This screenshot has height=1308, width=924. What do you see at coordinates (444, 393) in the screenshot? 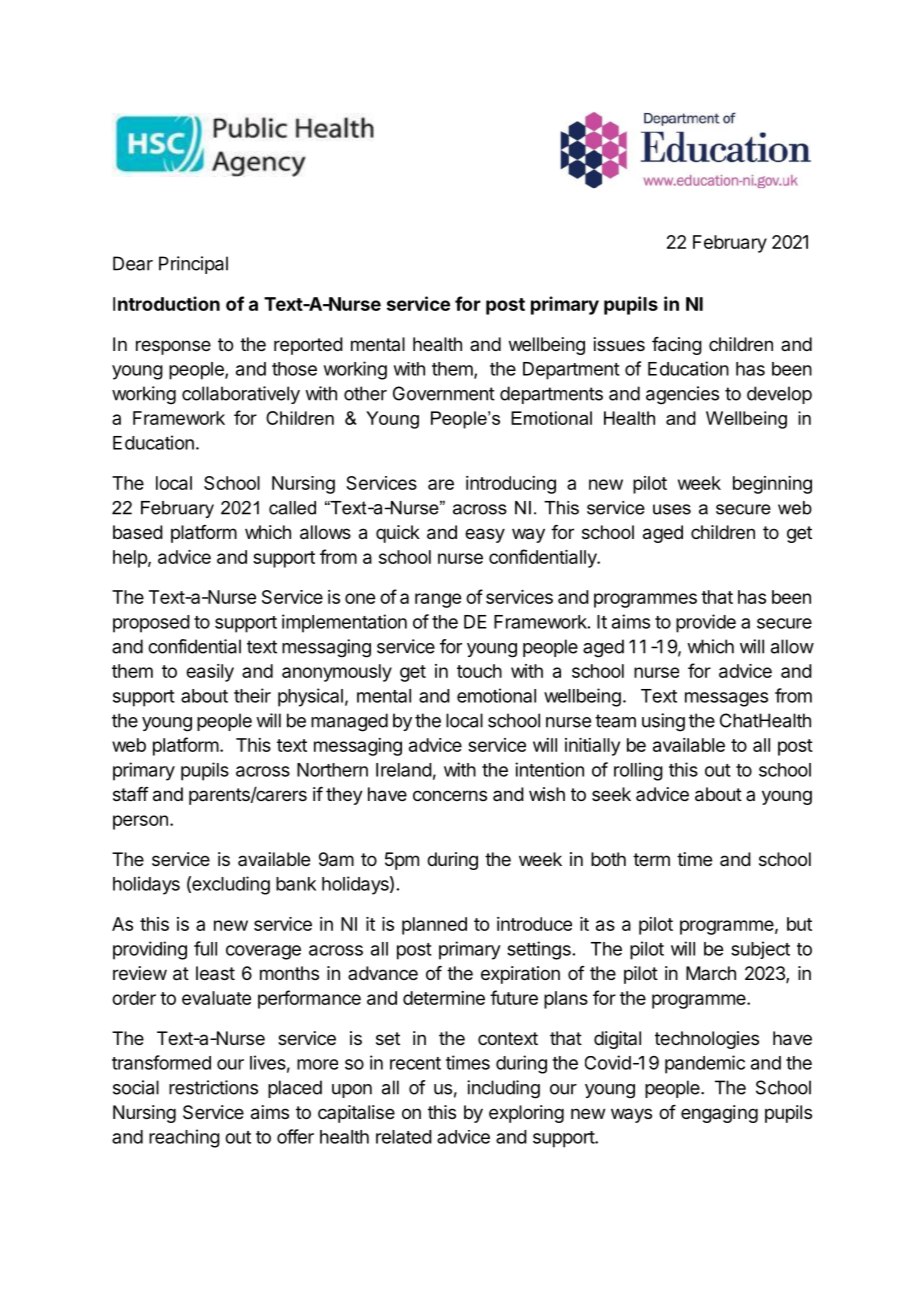
I see `Government` at bounding box center [444, 393].
